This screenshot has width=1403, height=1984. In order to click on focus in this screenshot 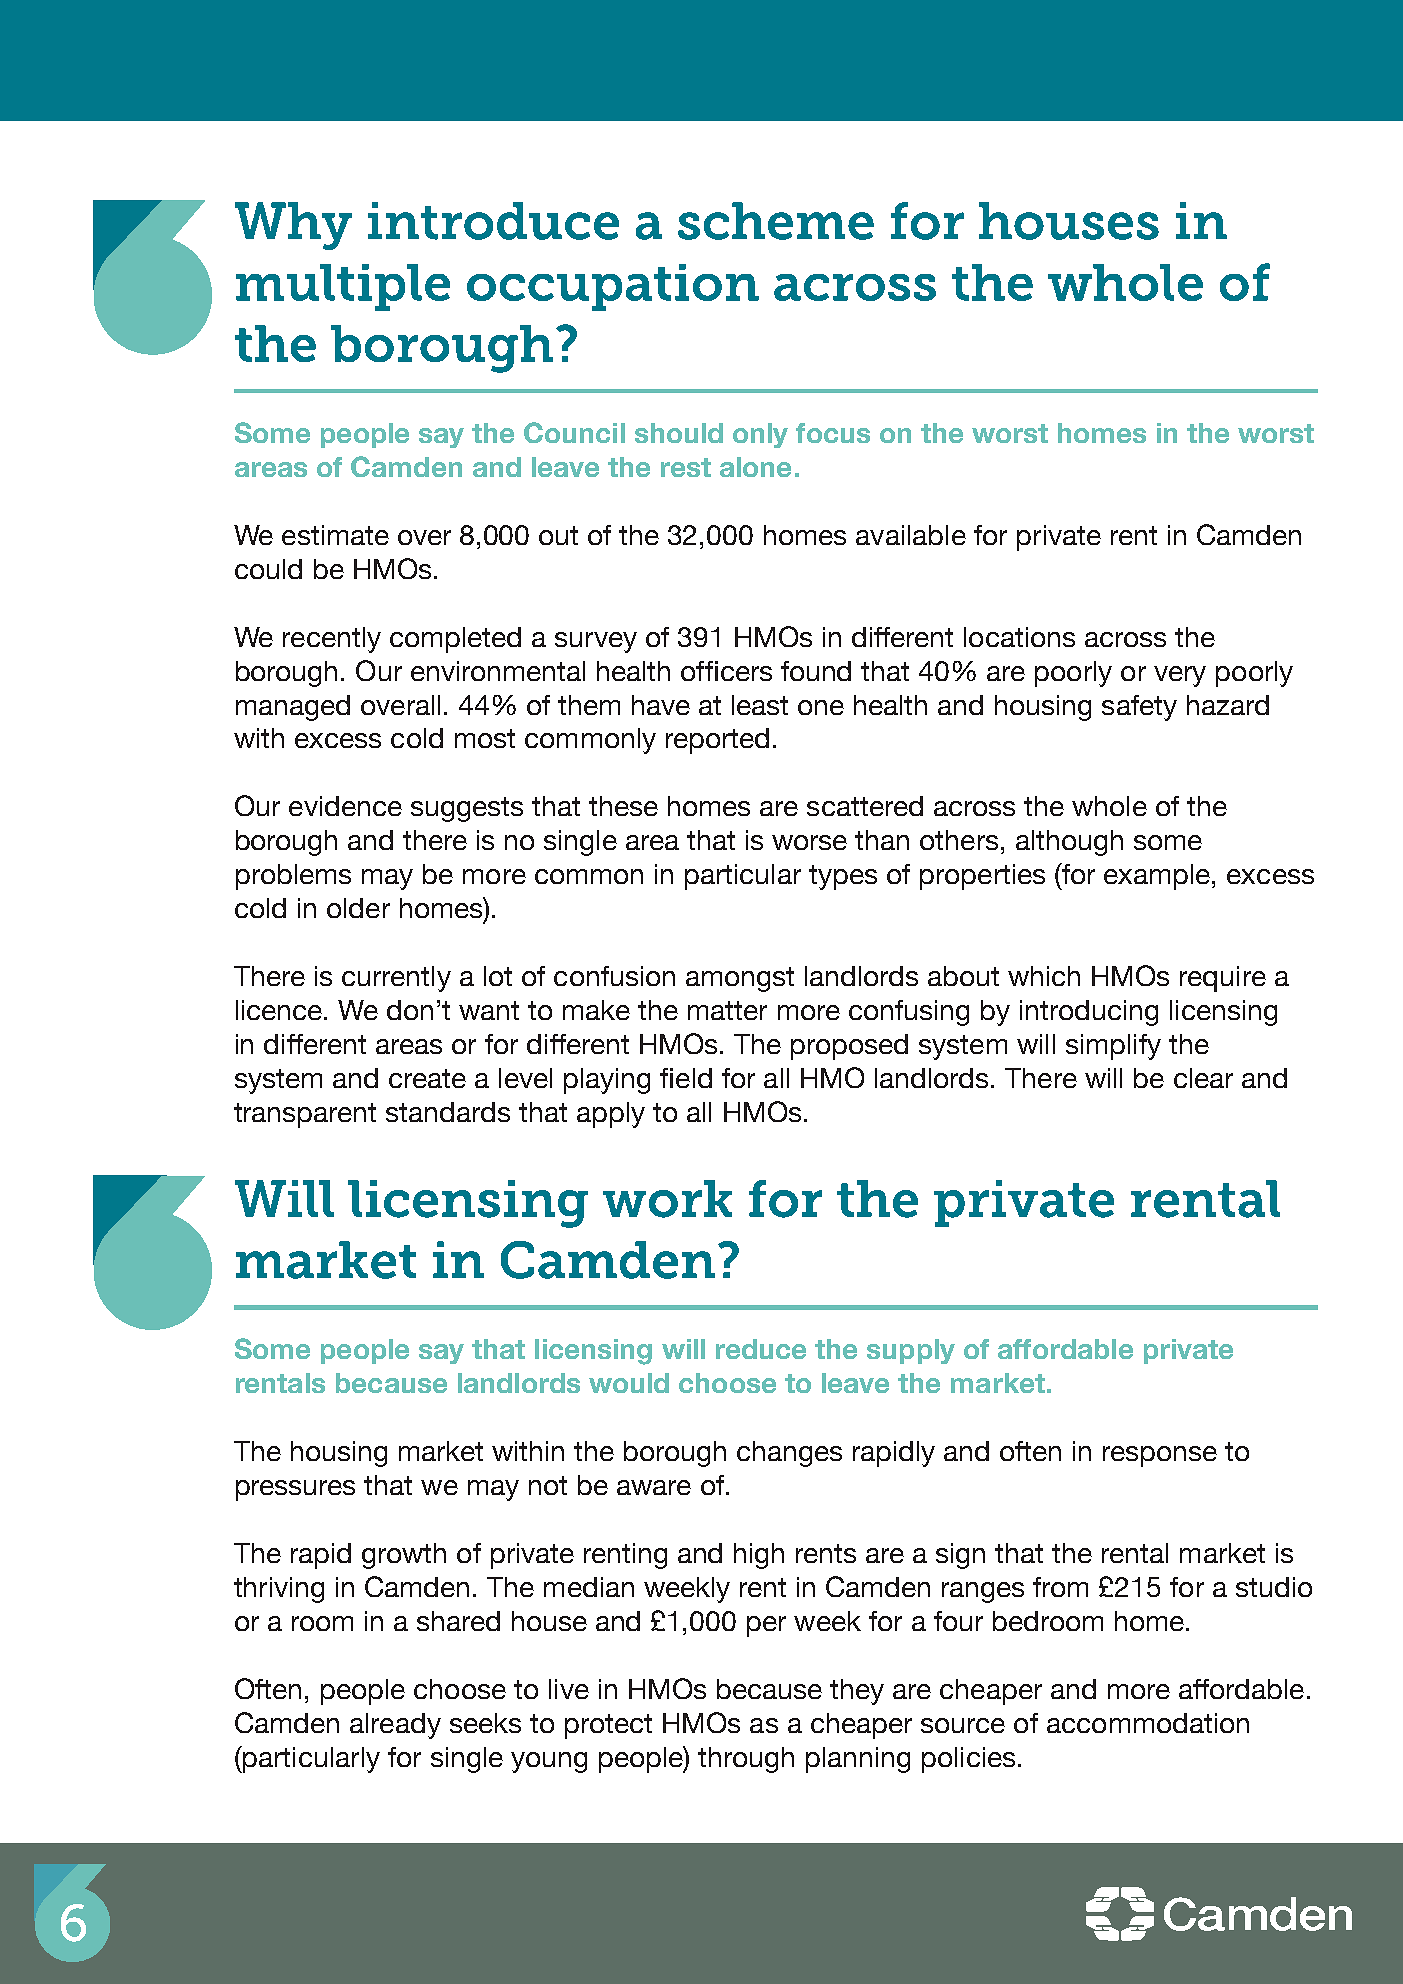, I will do `click(833, 433)`.
